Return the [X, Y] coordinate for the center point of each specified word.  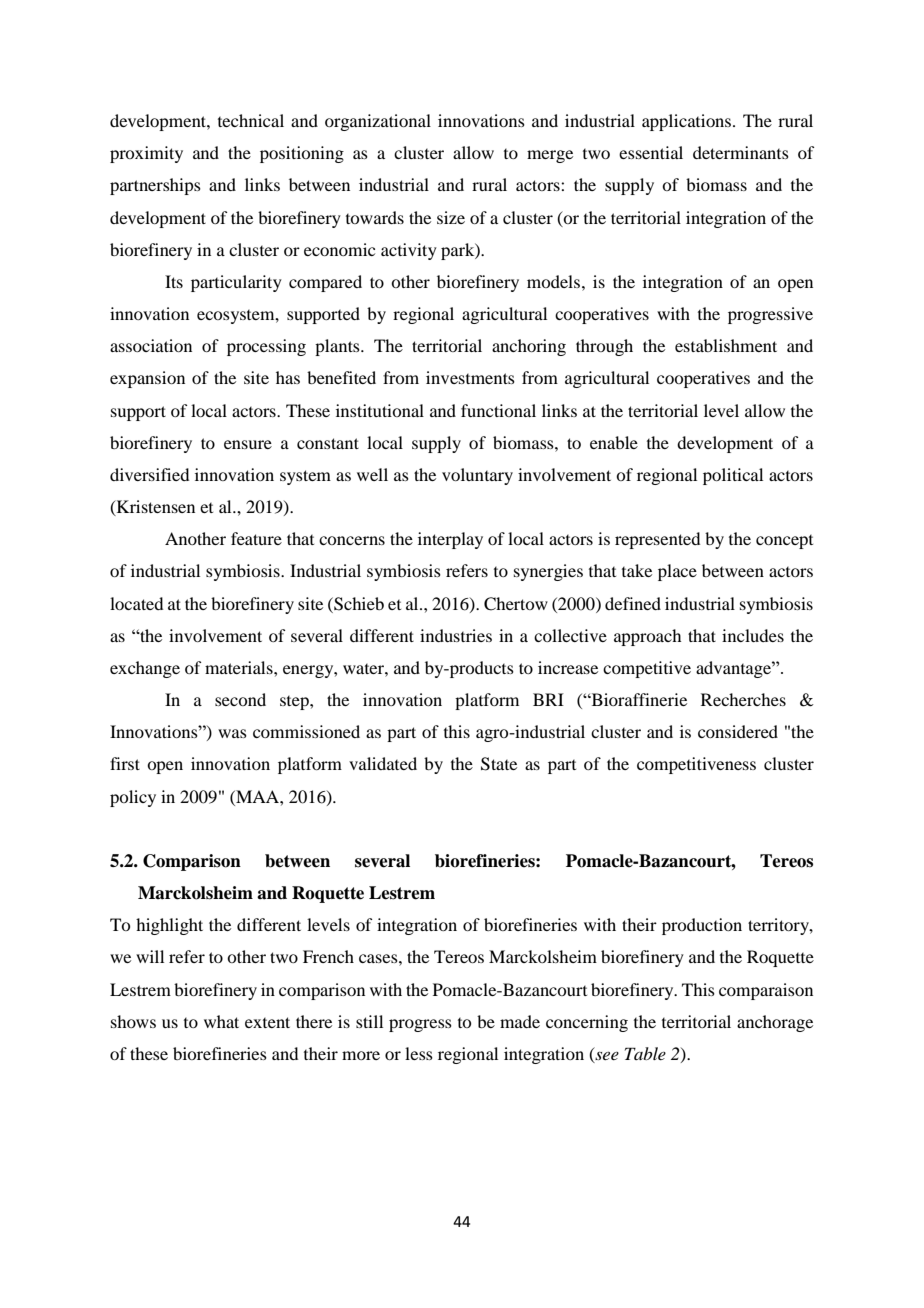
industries [456, 635]
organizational [378, 122]
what [221, 1021]
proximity [146, 154]
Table [645, 1053]
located [136, 603]
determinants [741, 152]
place [677, 572]
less [419, 1053]
